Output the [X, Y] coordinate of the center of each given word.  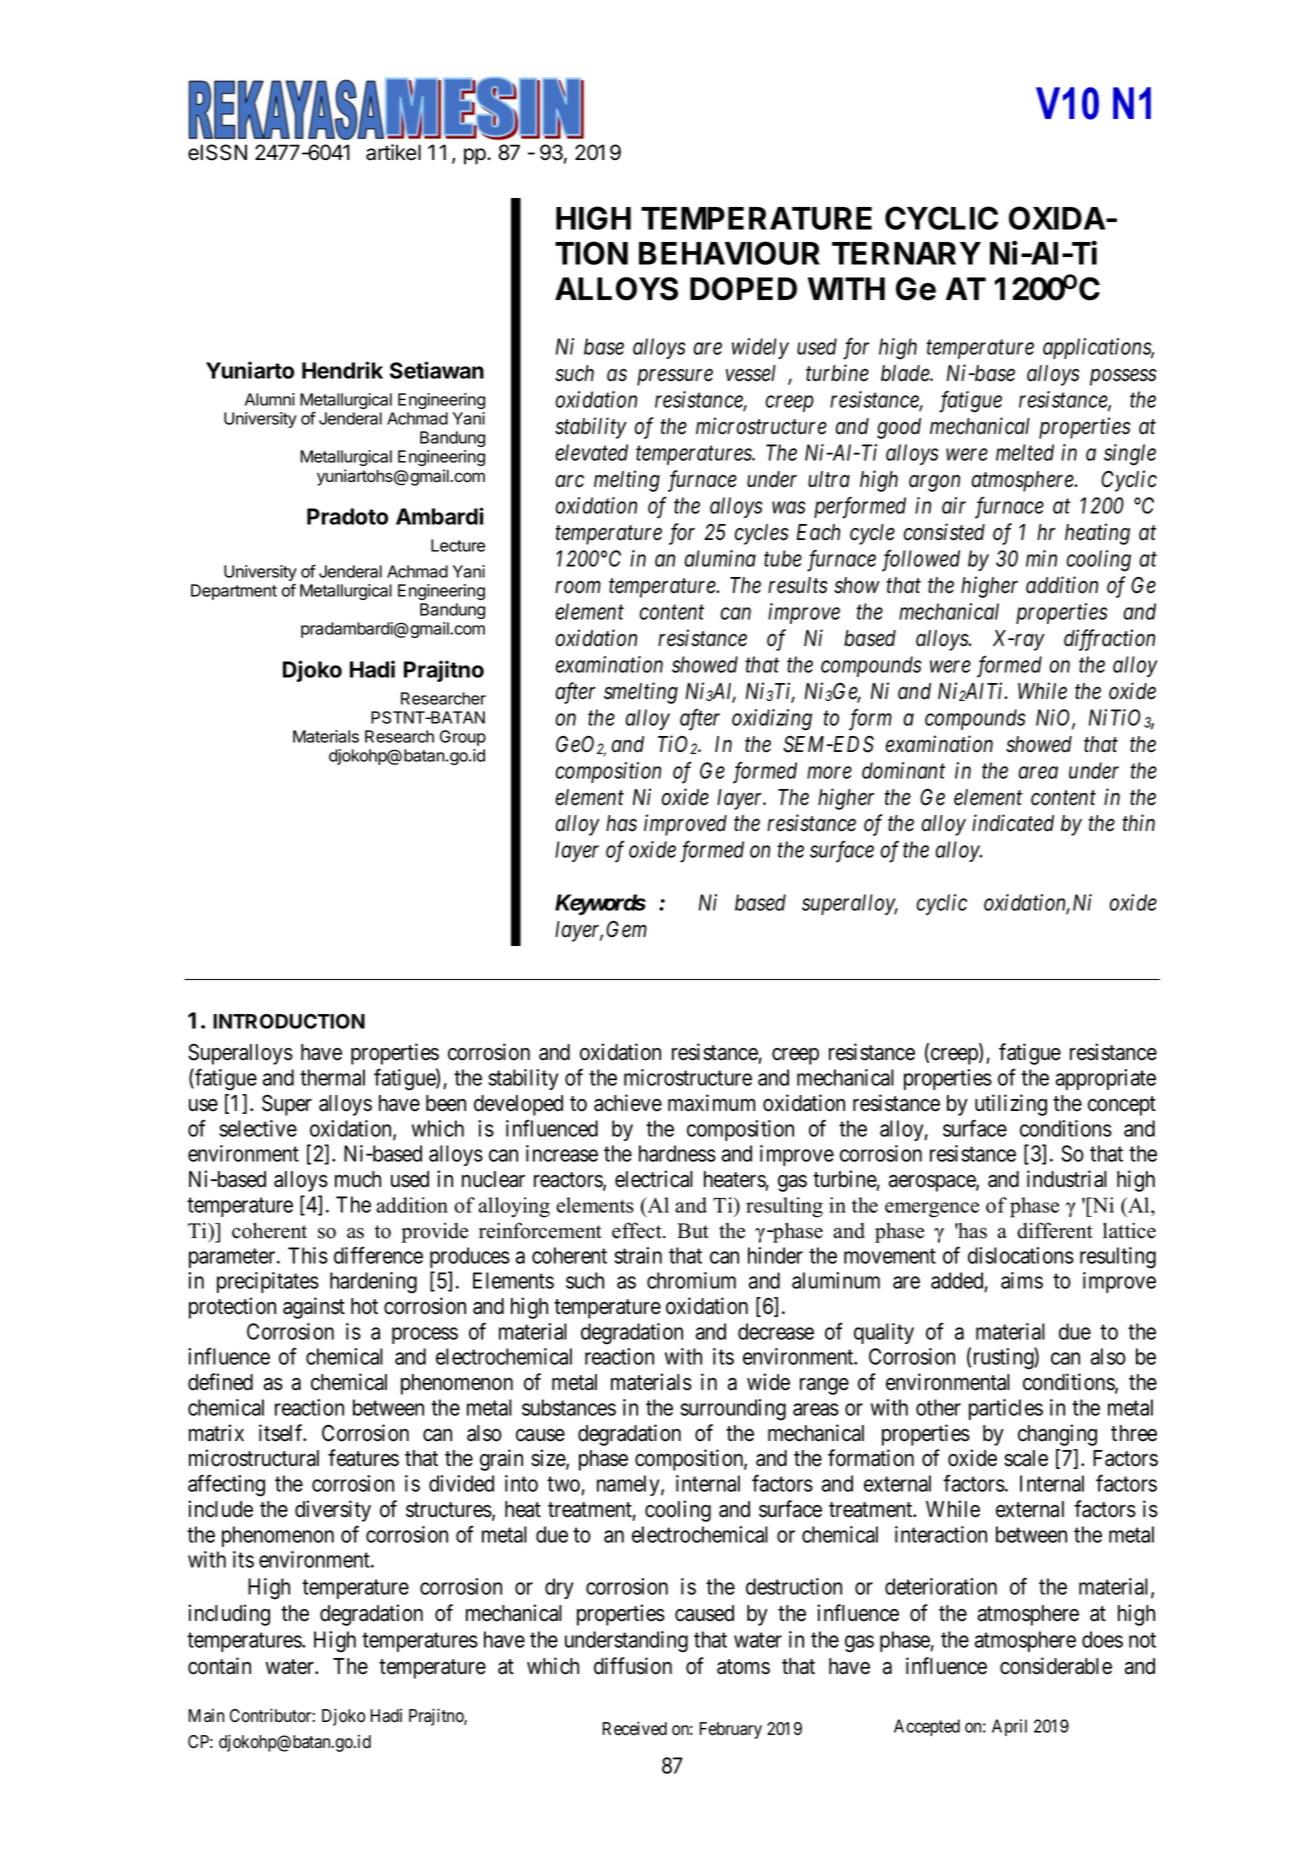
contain [219, 1666]
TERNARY [906, 253]
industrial [1067, 1179]
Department [234, 592]
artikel [393, 152]
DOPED [743, 289]
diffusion [633, 1666]
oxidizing [772, 720]
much [358, 1179]
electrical [654, 1179]
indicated [1013, 823]
